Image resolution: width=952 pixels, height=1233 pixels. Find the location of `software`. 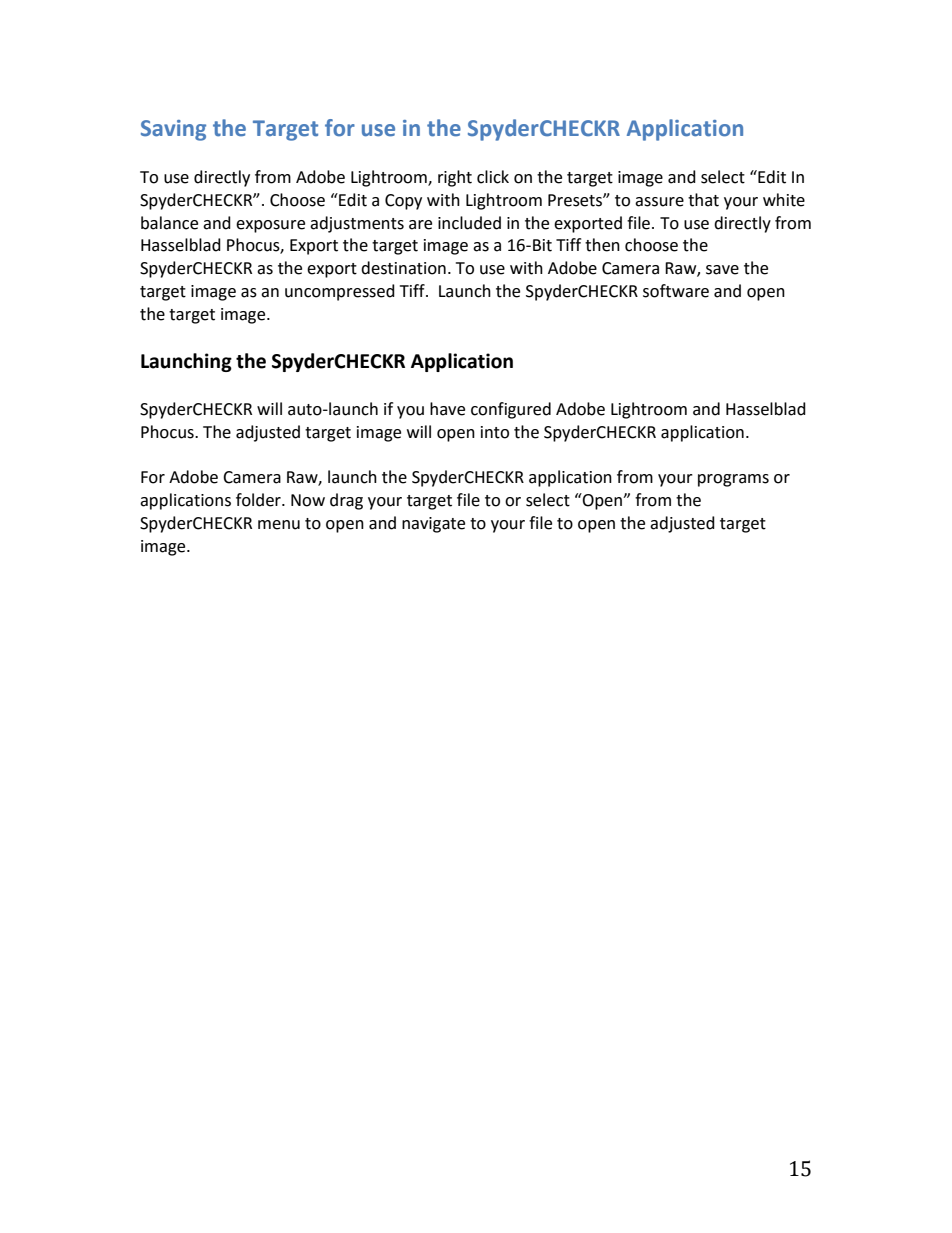

software is located at coordinates (676, 291).
